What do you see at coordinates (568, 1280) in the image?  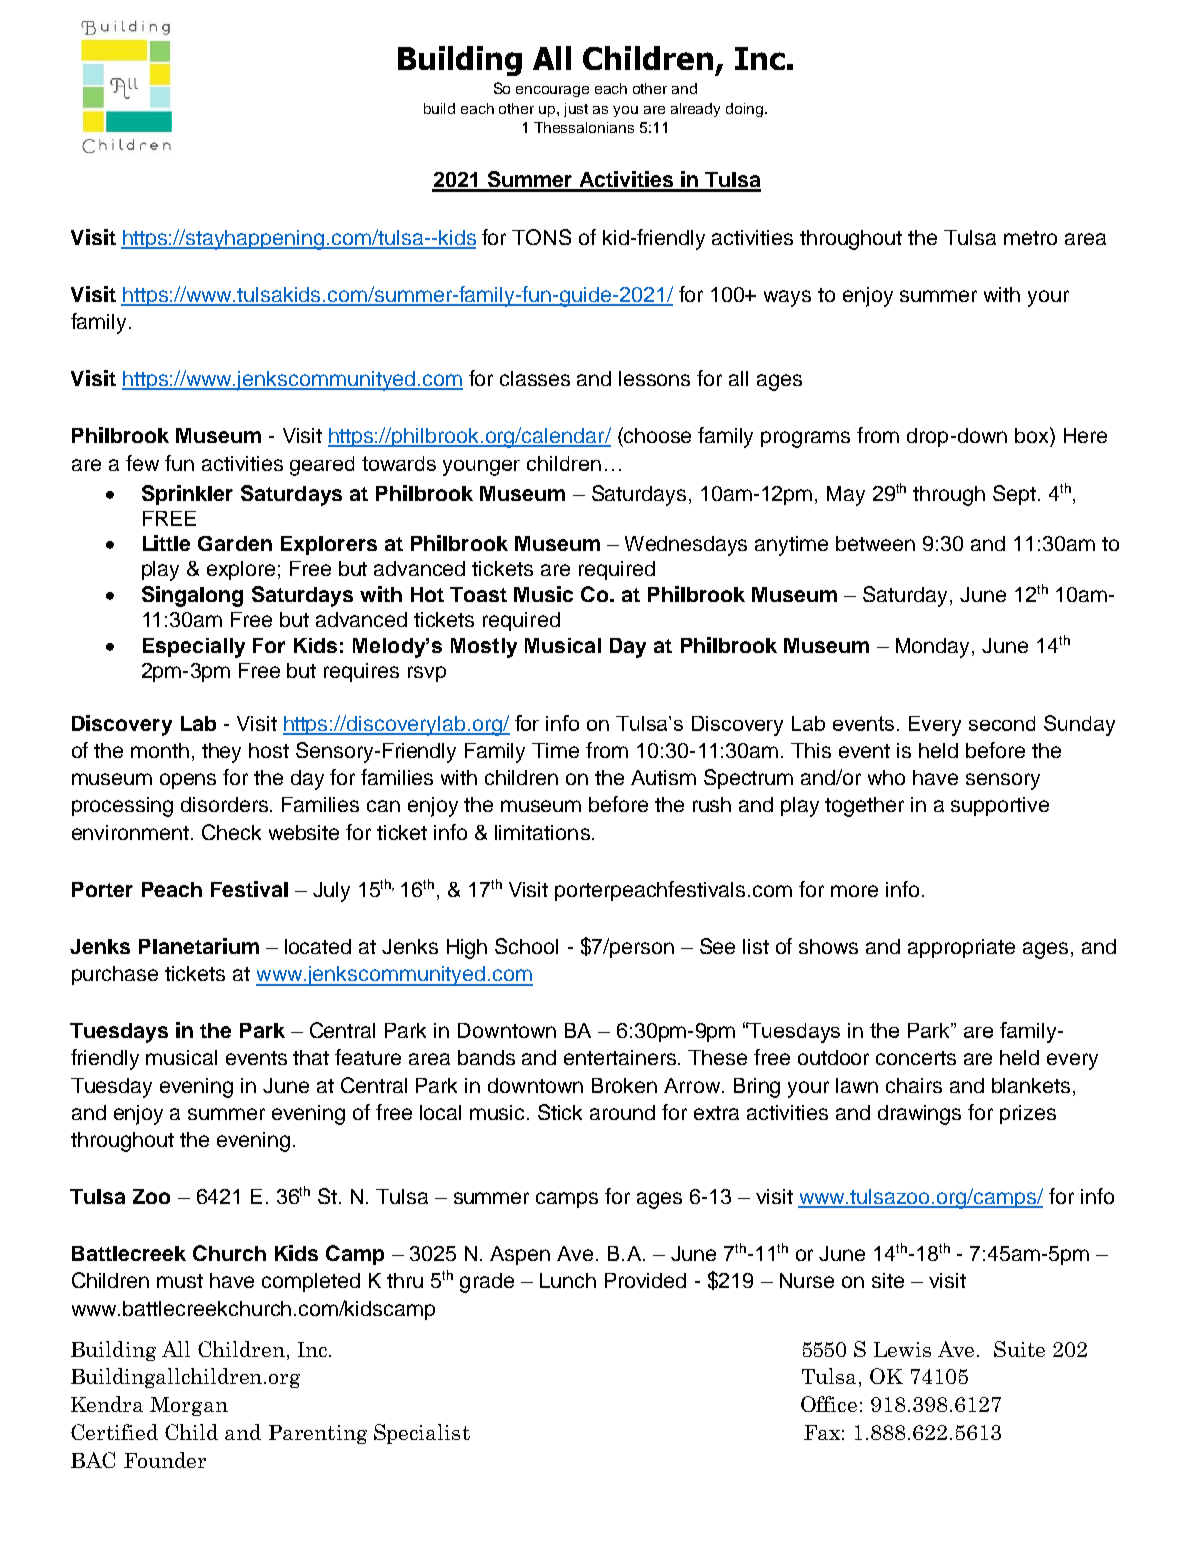 I see `Lunch` at bounding box center [568, 1280].
